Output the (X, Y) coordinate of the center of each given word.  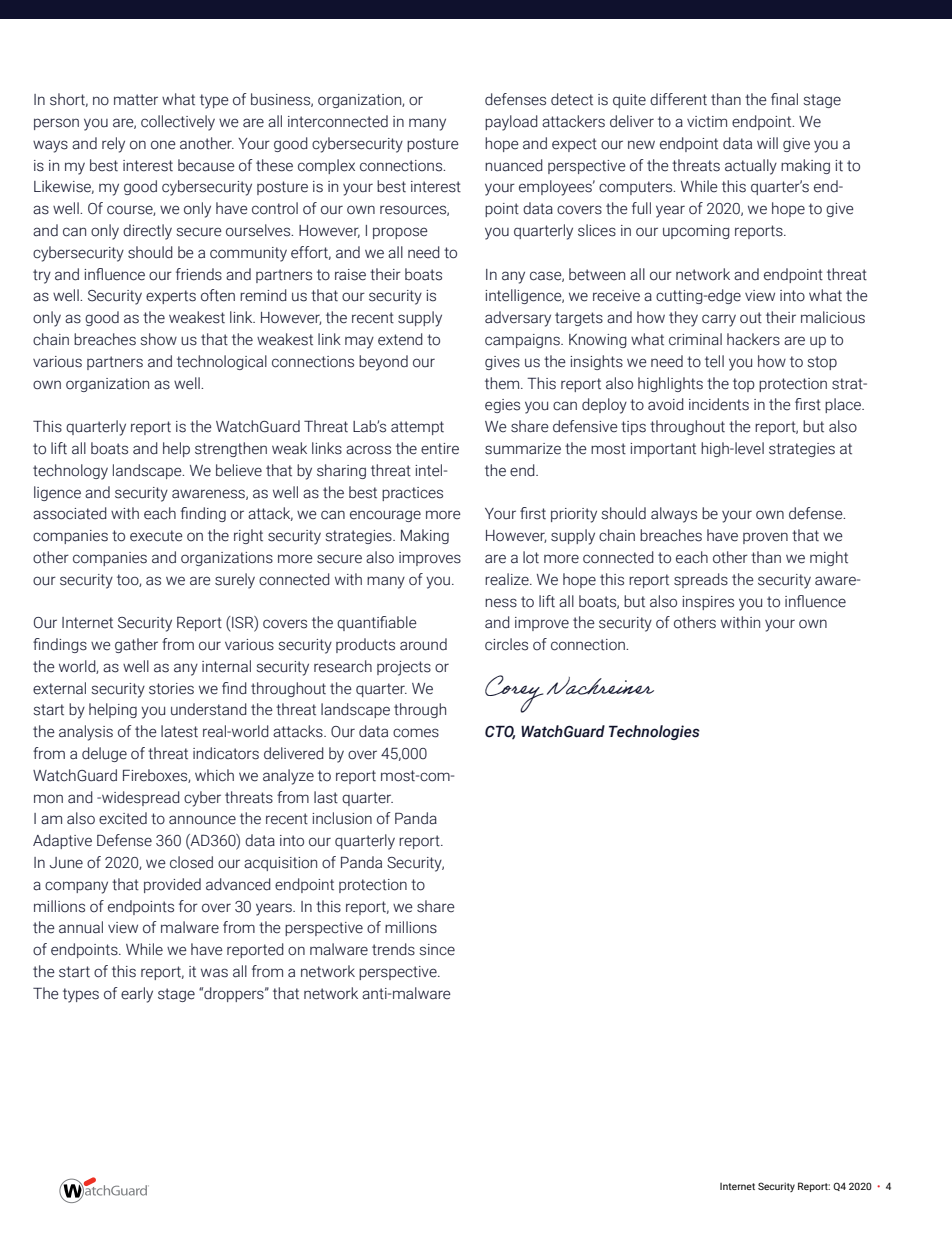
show (158, 339)
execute (156, 536)
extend (400, 339)
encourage (385, 516)
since (437, 950)
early (137, 995)
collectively (178, 123)
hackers (753, 339)
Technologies (654, 732)
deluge (104, 754)
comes (416, 733)
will (767, 143)
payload (511, 123)
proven (765, 538)
